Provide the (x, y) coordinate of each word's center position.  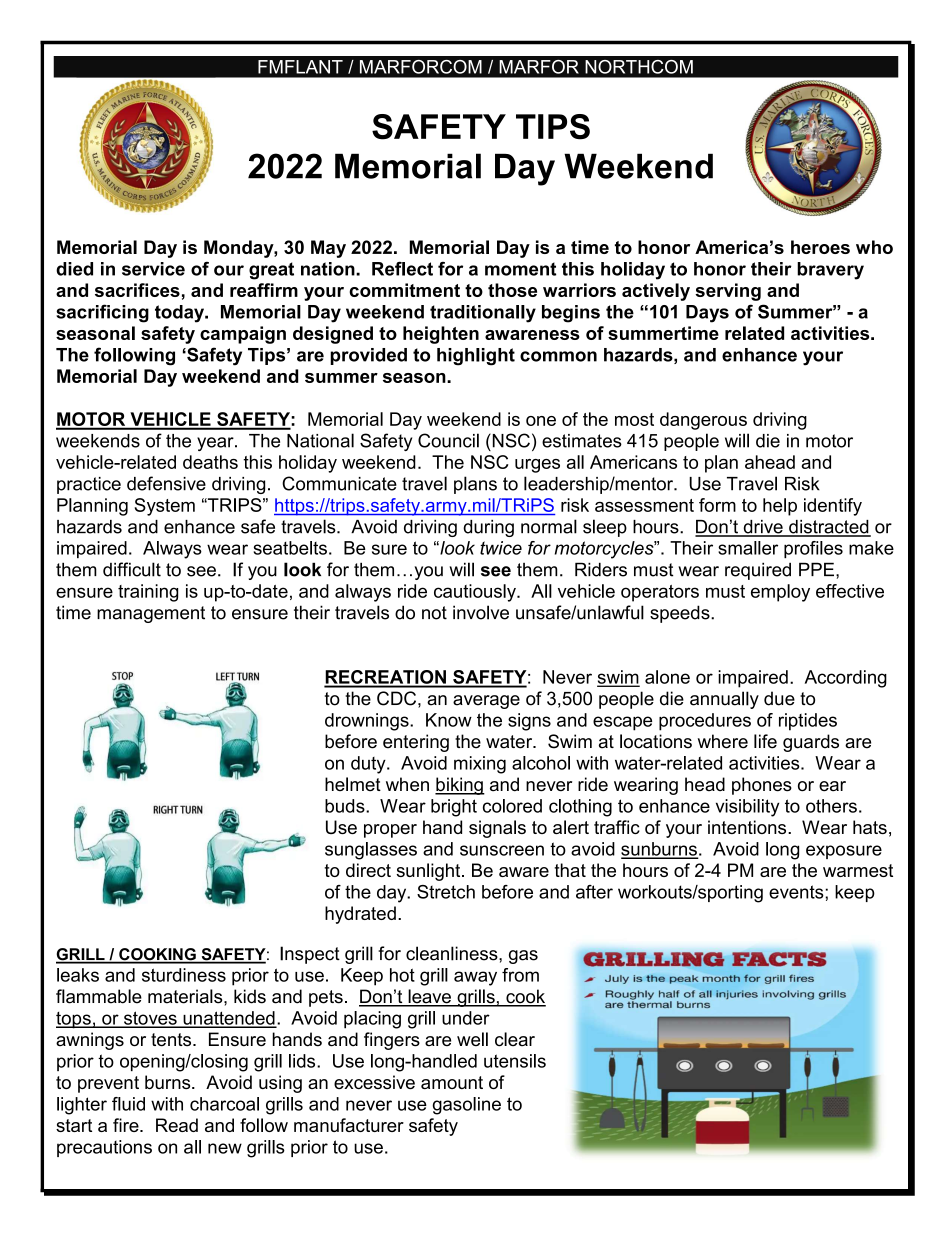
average (486, 702)
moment (520, 269)
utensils (515, 1061)
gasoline (466, 1106)
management (151, 614)
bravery (830, 271)
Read (177, 1125)
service (153, 269)
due (779, 698)
